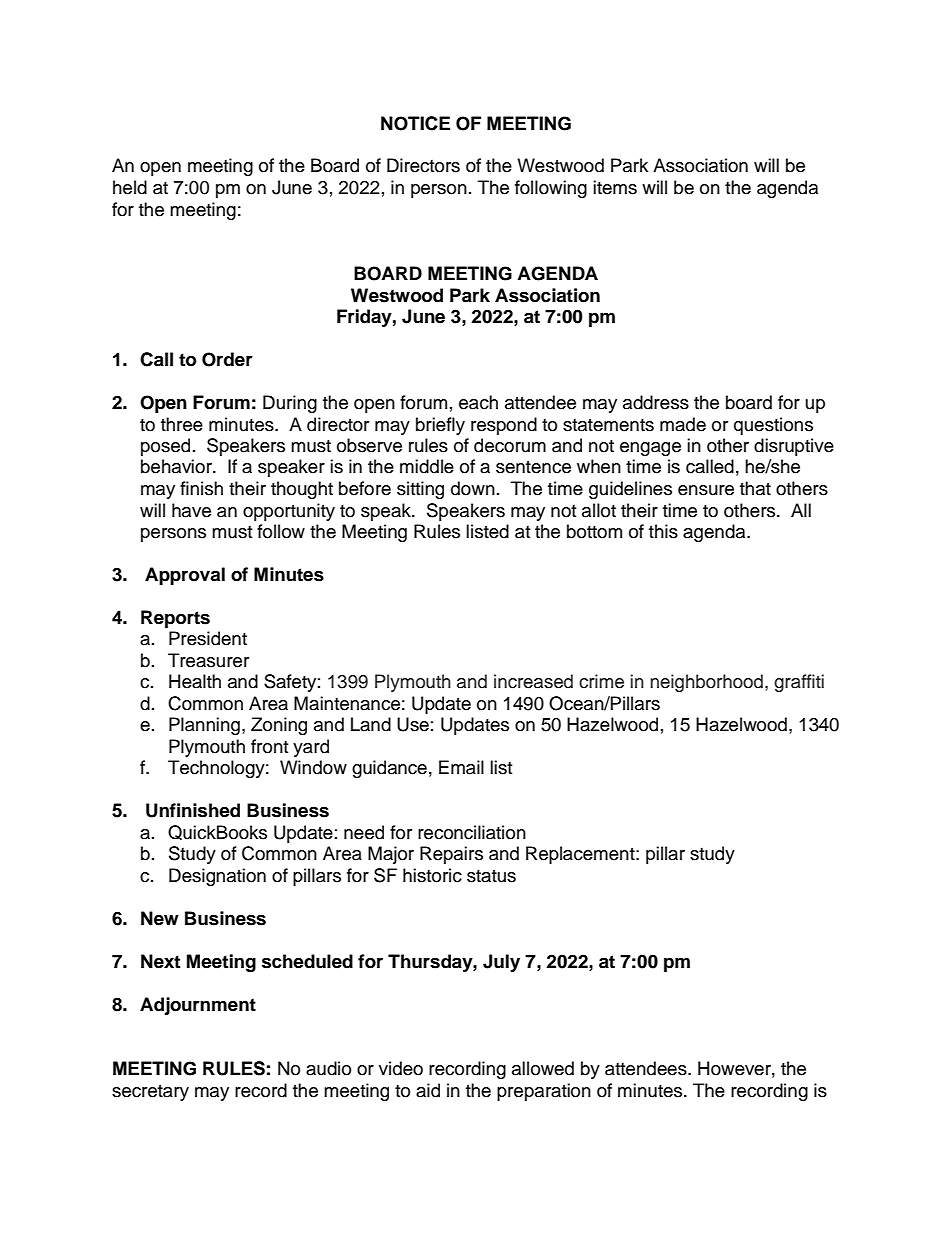 This screenshot has height=1233, width=952. Describe the element at coordinates (175, 619) in the screenshot. I see `Reports` at that location.
